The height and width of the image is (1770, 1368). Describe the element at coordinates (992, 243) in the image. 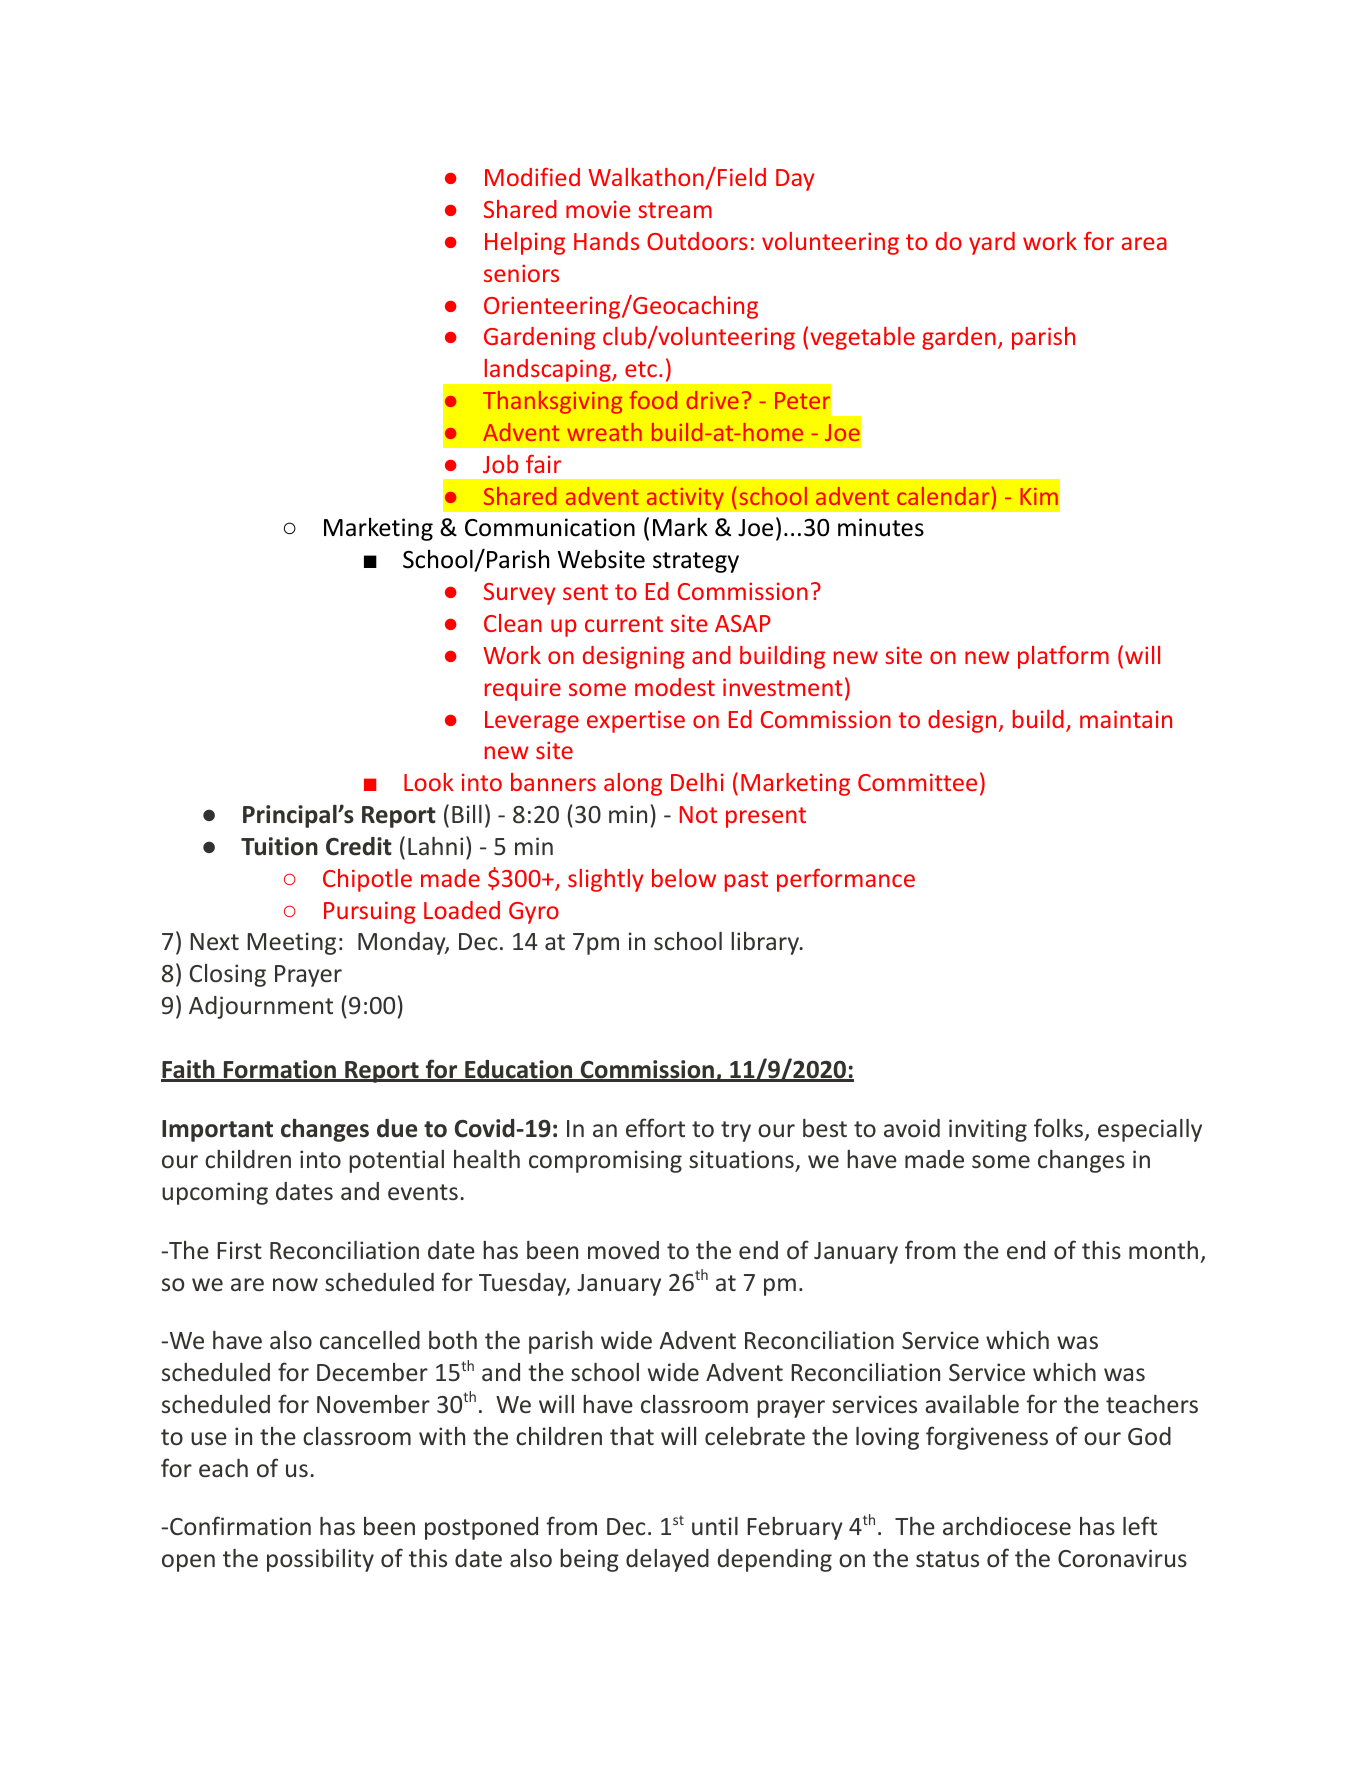

I see `yard` at that location.
